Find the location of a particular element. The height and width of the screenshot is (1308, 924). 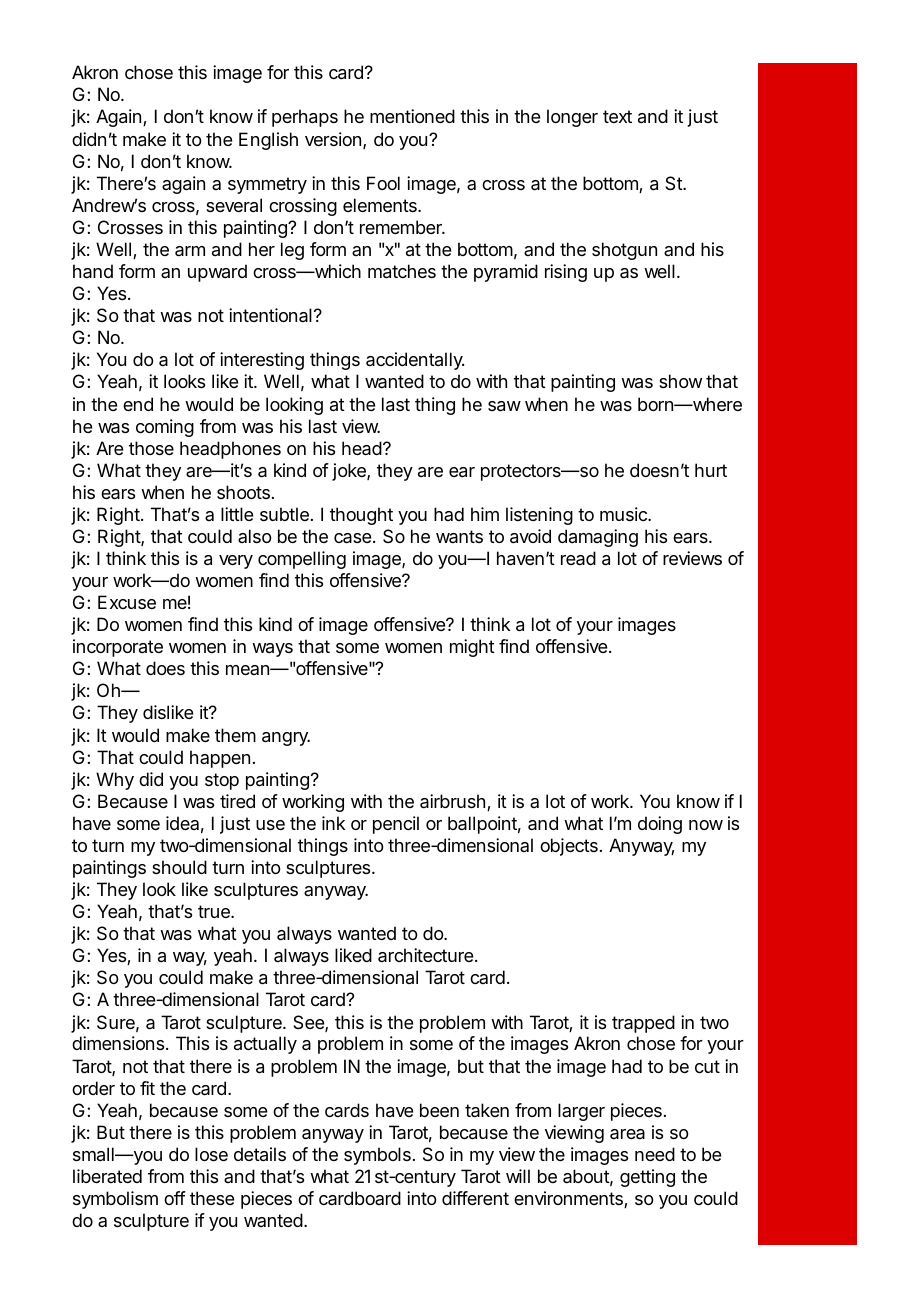

objects is located at coordinates (569, 847).
